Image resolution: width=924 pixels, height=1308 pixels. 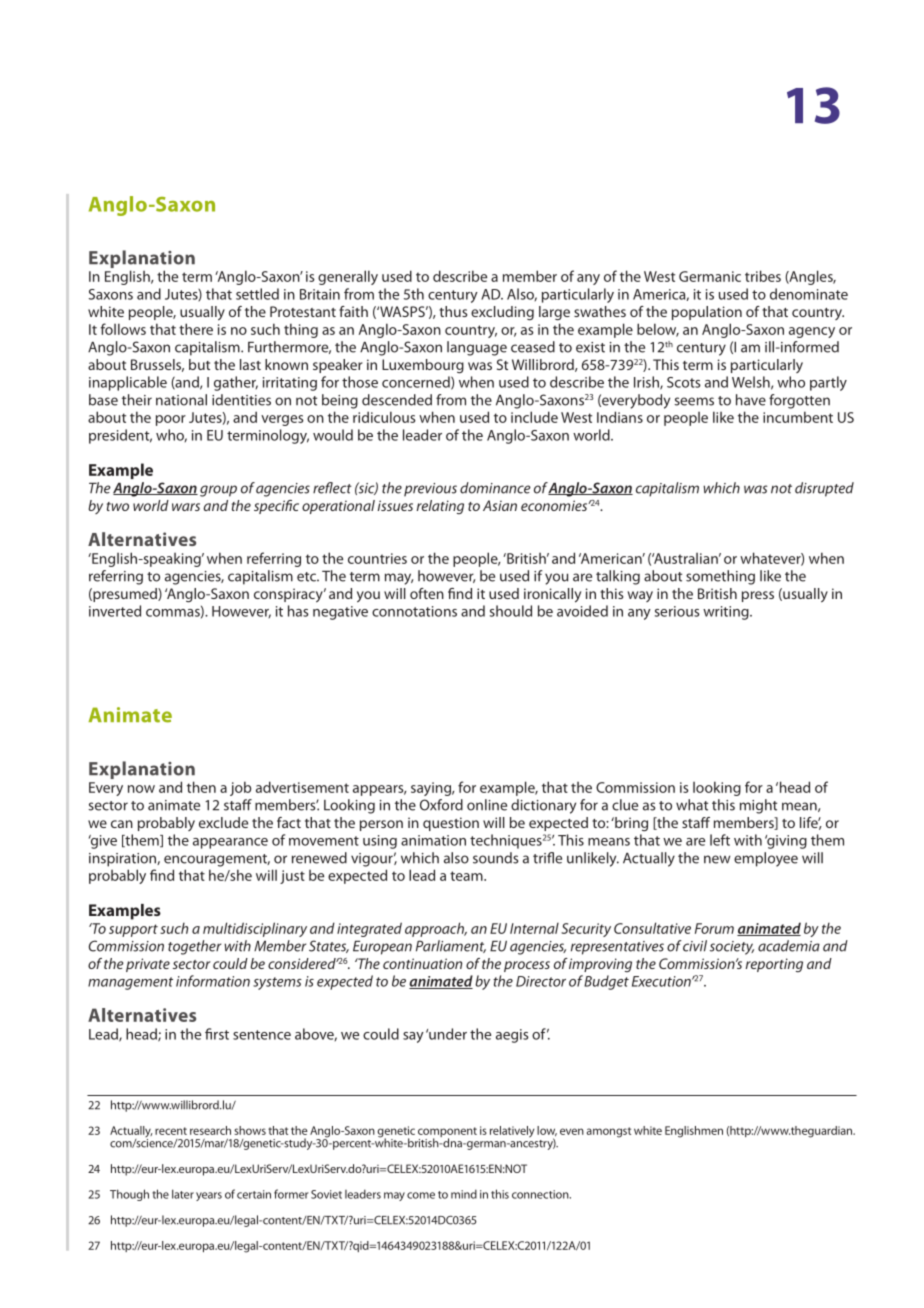 What do you see at coordinates (201, 787) in the image?
I see `then` at bounding box center [201, 787].
